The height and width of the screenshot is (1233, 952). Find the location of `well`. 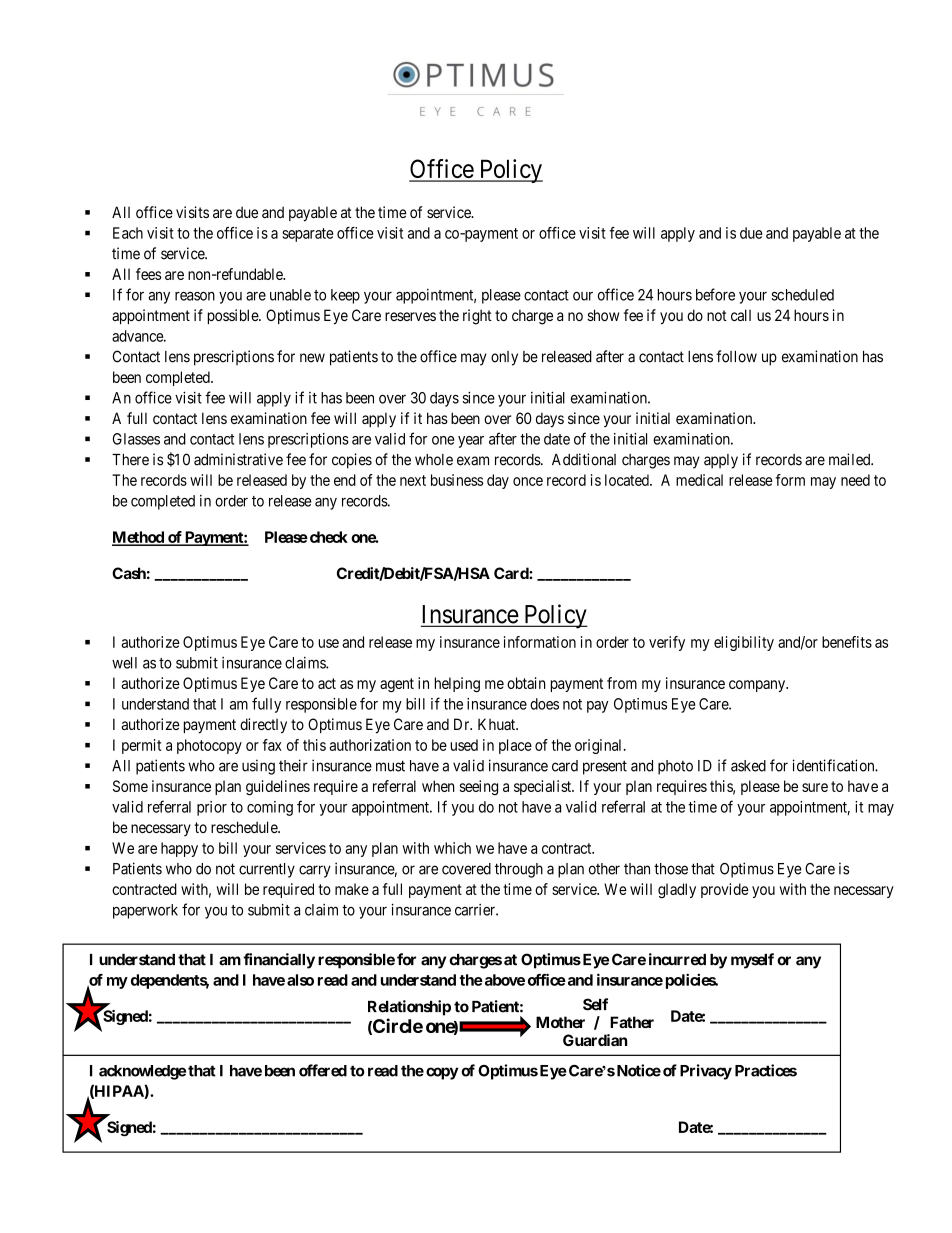

well is located at coordinates (124, 663).
